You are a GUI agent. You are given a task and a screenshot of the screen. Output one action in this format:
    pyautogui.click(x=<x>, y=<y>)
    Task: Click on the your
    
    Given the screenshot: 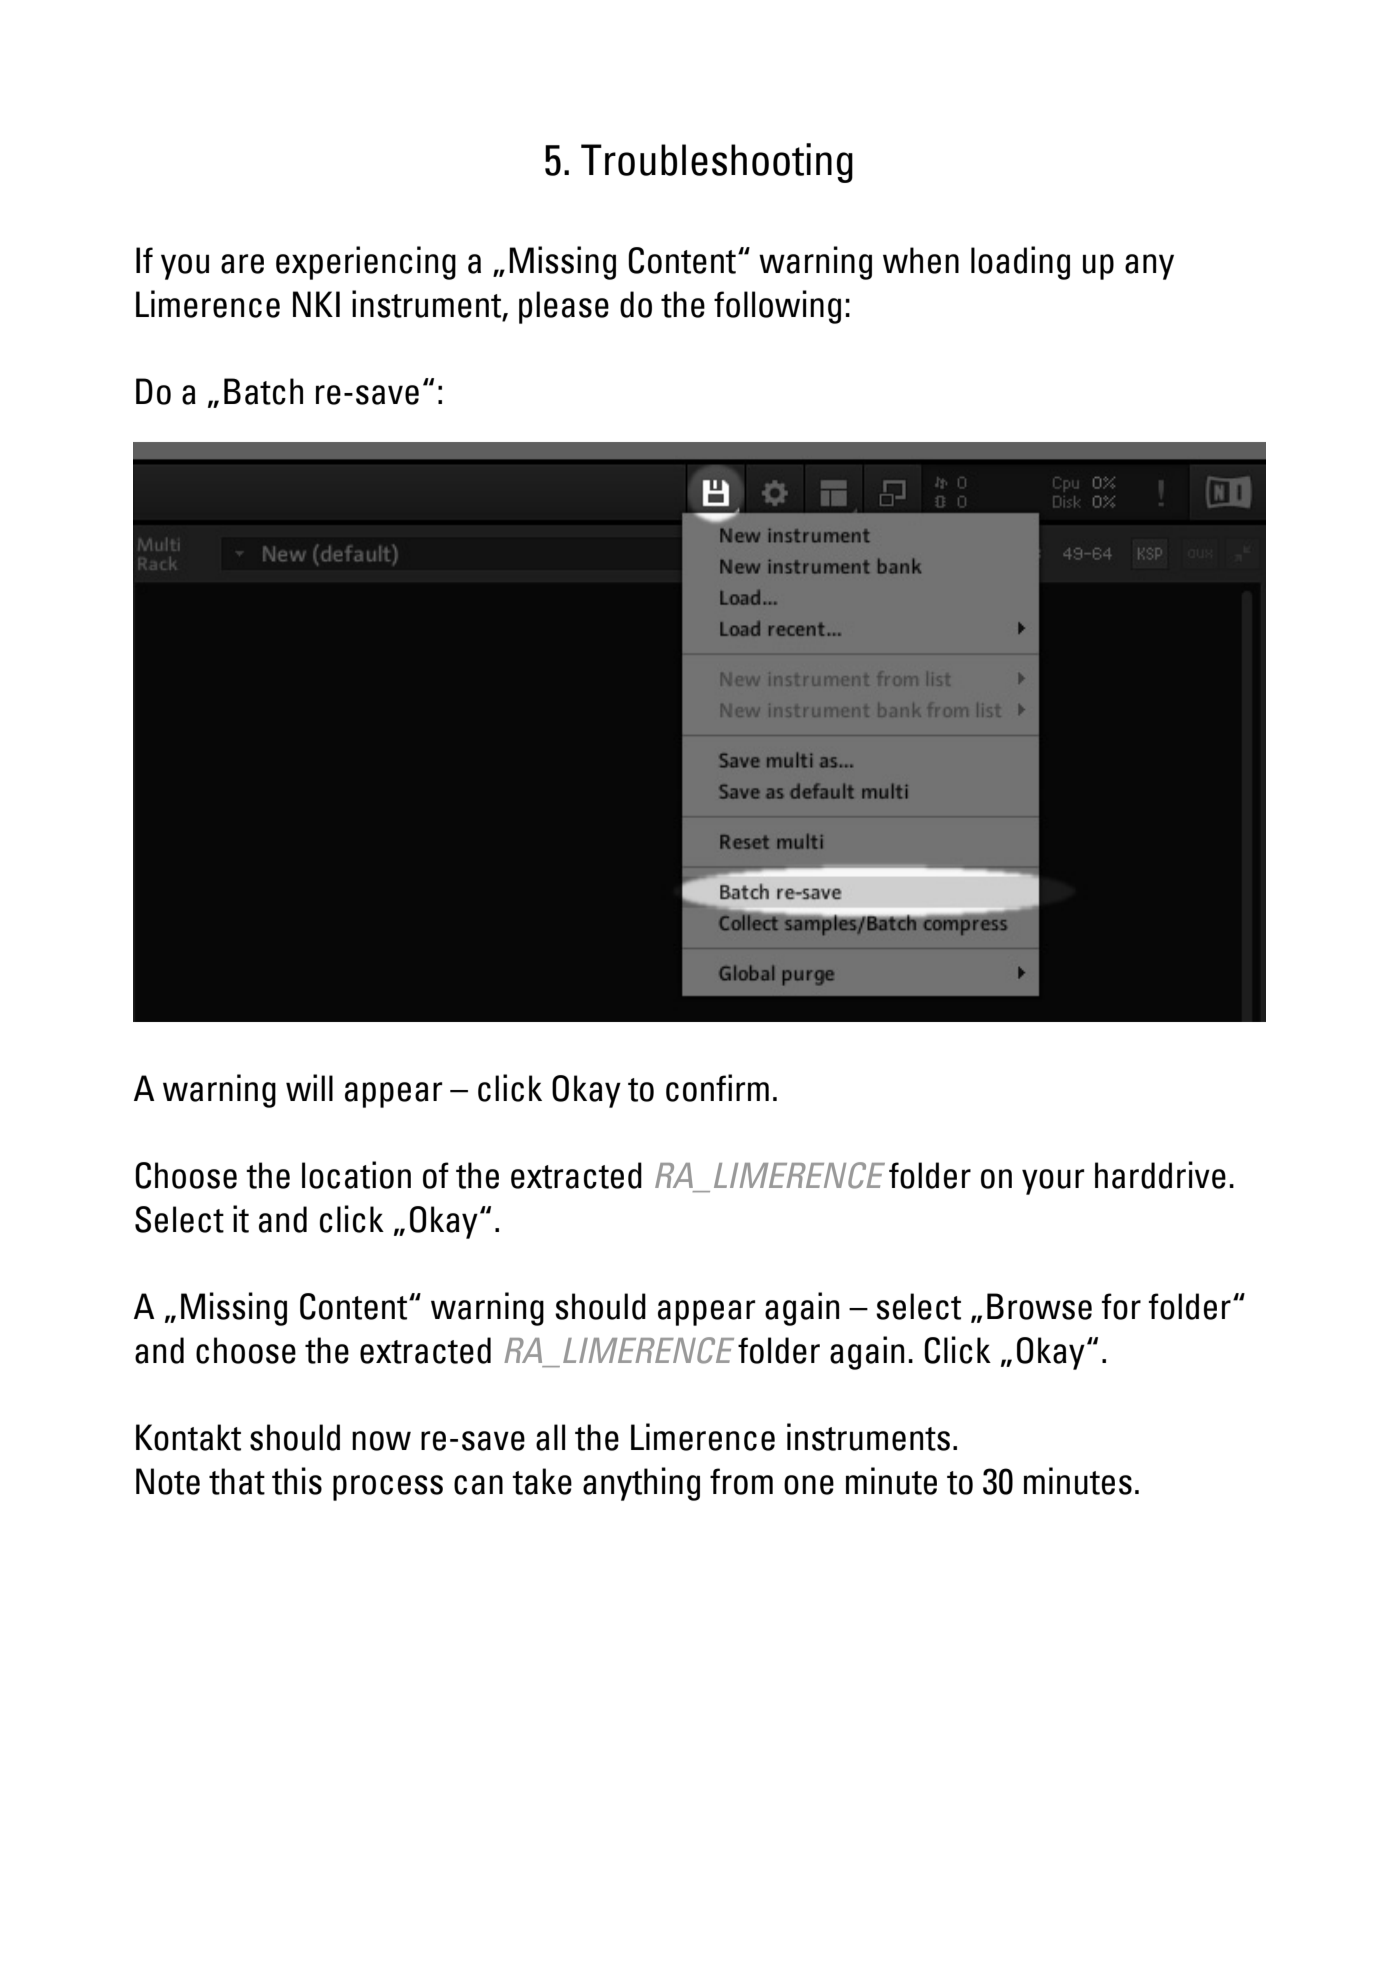 What is the action you would take?
    pyautogui.click(x=1053, y=1182)
